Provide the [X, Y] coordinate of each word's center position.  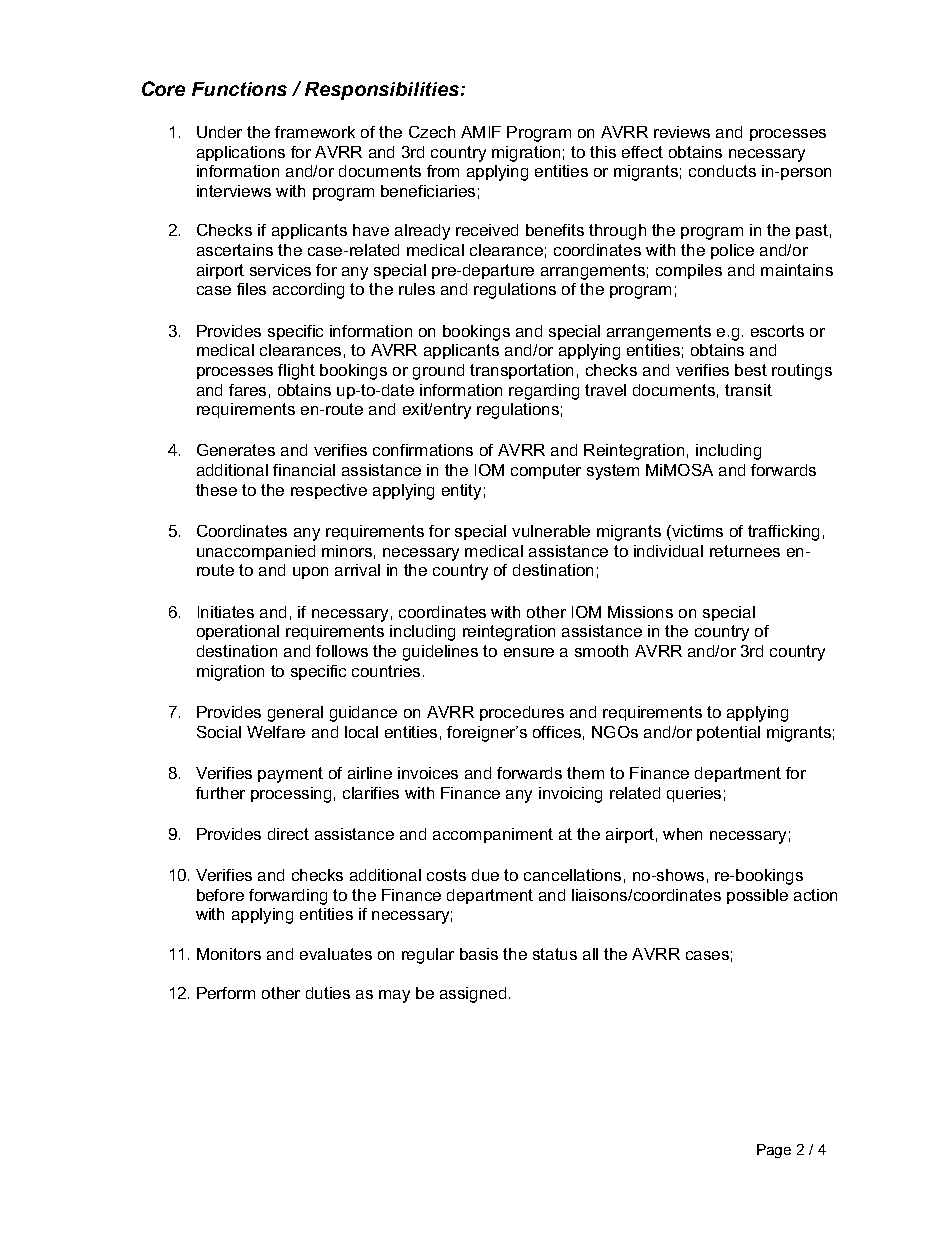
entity [461, 492]
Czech [432, 132]
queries [694, 794]
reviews [682, 132]
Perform [226, 993]
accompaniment [493, 835]
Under [219, 132]
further [220, 793]
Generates [236, 450]
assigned [473, 995]
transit [748, 390]
